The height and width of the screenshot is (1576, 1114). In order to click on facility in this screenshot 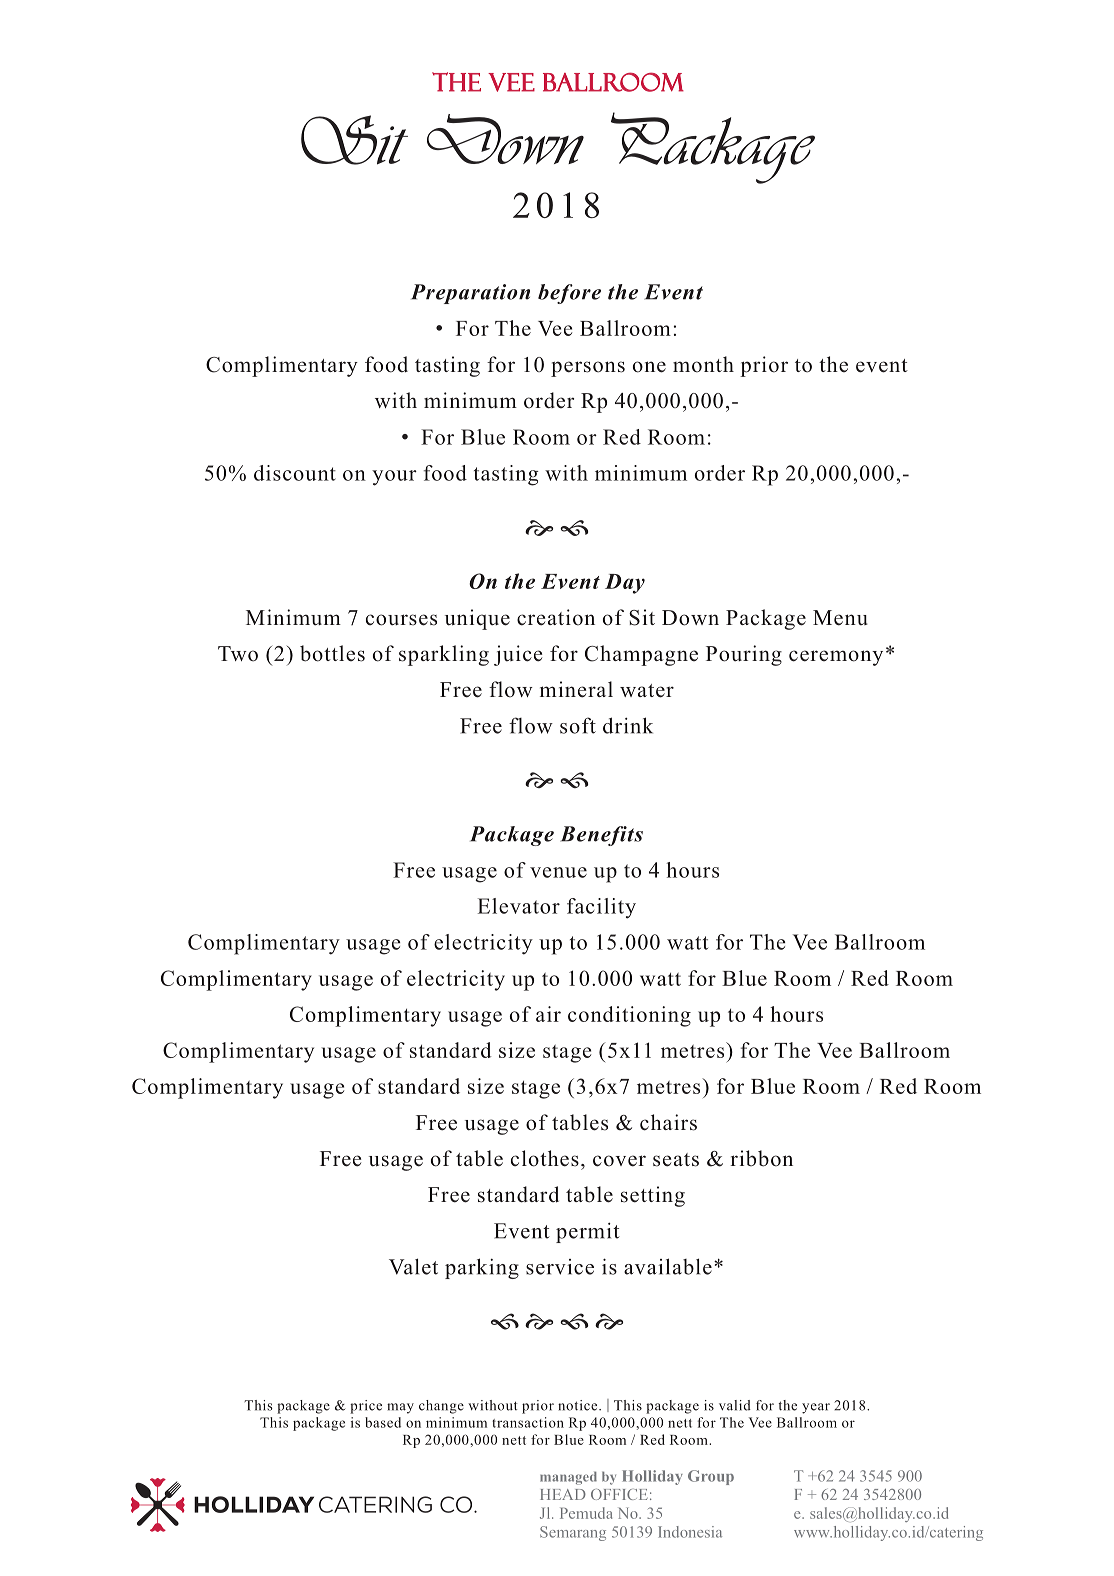, I will do `click(601, 908)`.
